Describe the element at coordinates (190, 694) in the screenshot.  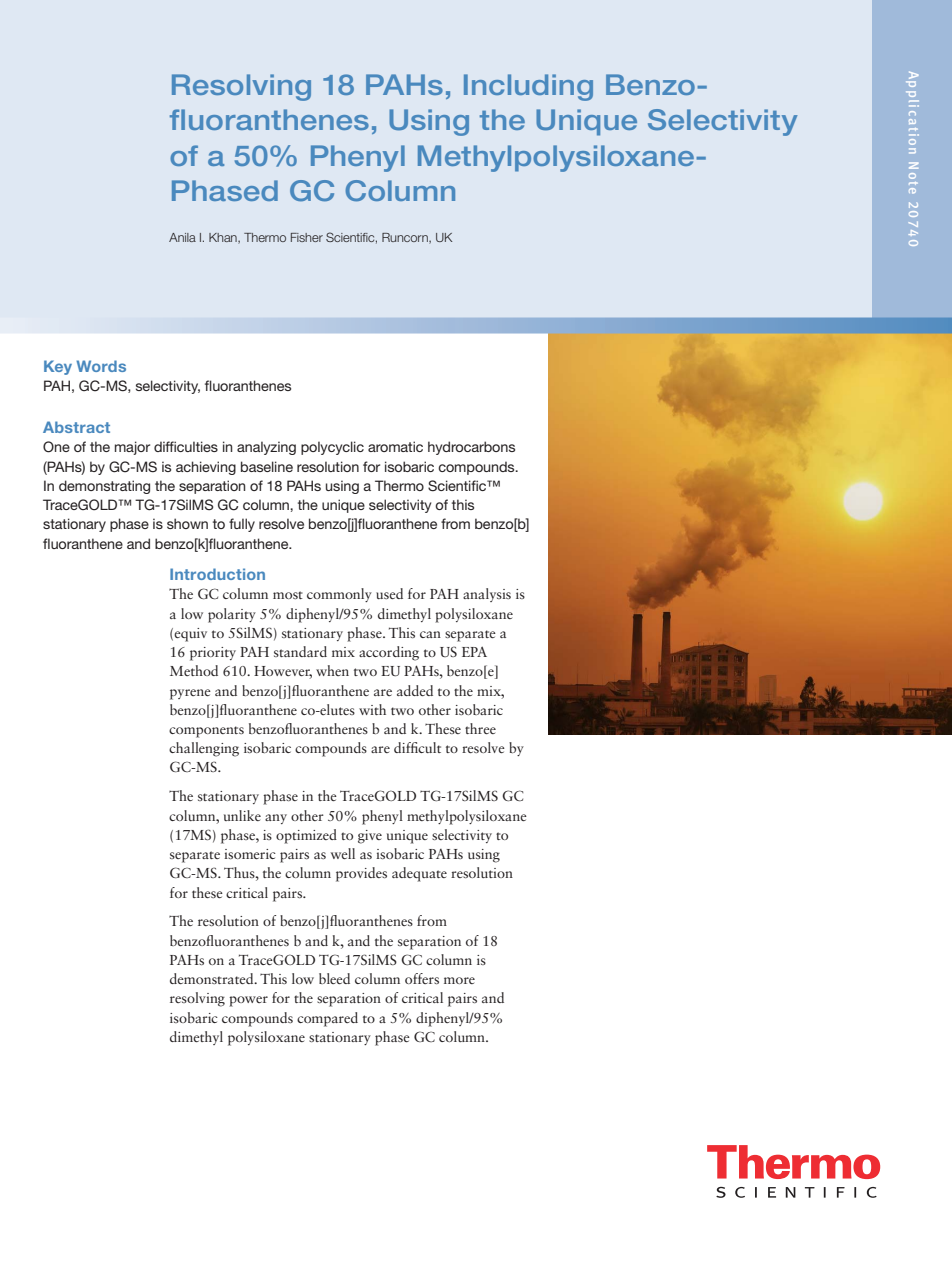
I see `pyrene` at that location.
